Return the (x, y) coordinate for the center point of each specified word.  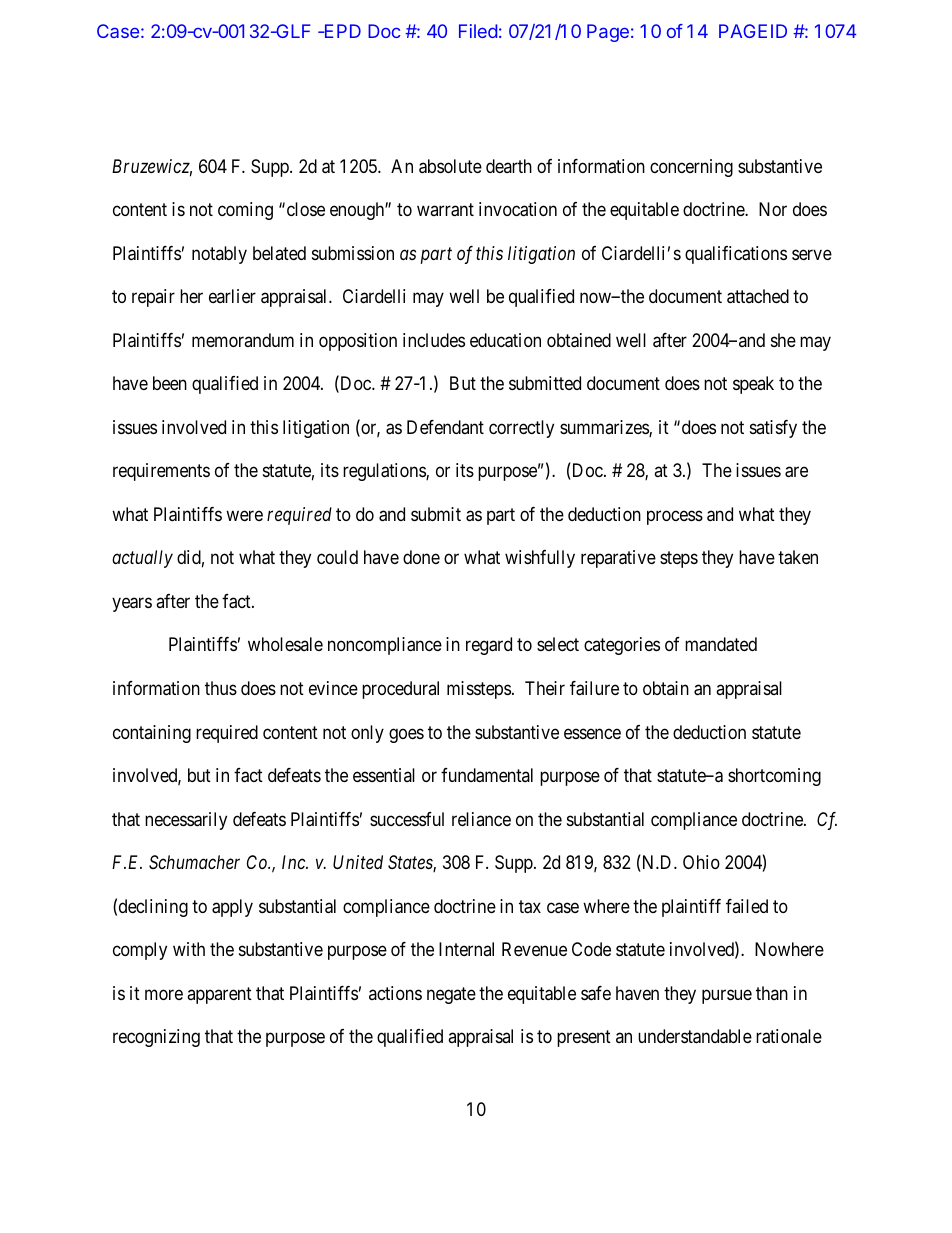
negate (451, 995)
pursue (727, 996)
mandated (721, 644)
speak (753, 385)
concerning (691, 168)
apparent (219, 995)
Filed (478, 31)
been (170, 383)
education (505, 340)
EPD (342, 31)
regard (489, 646)
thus (221, 688)
